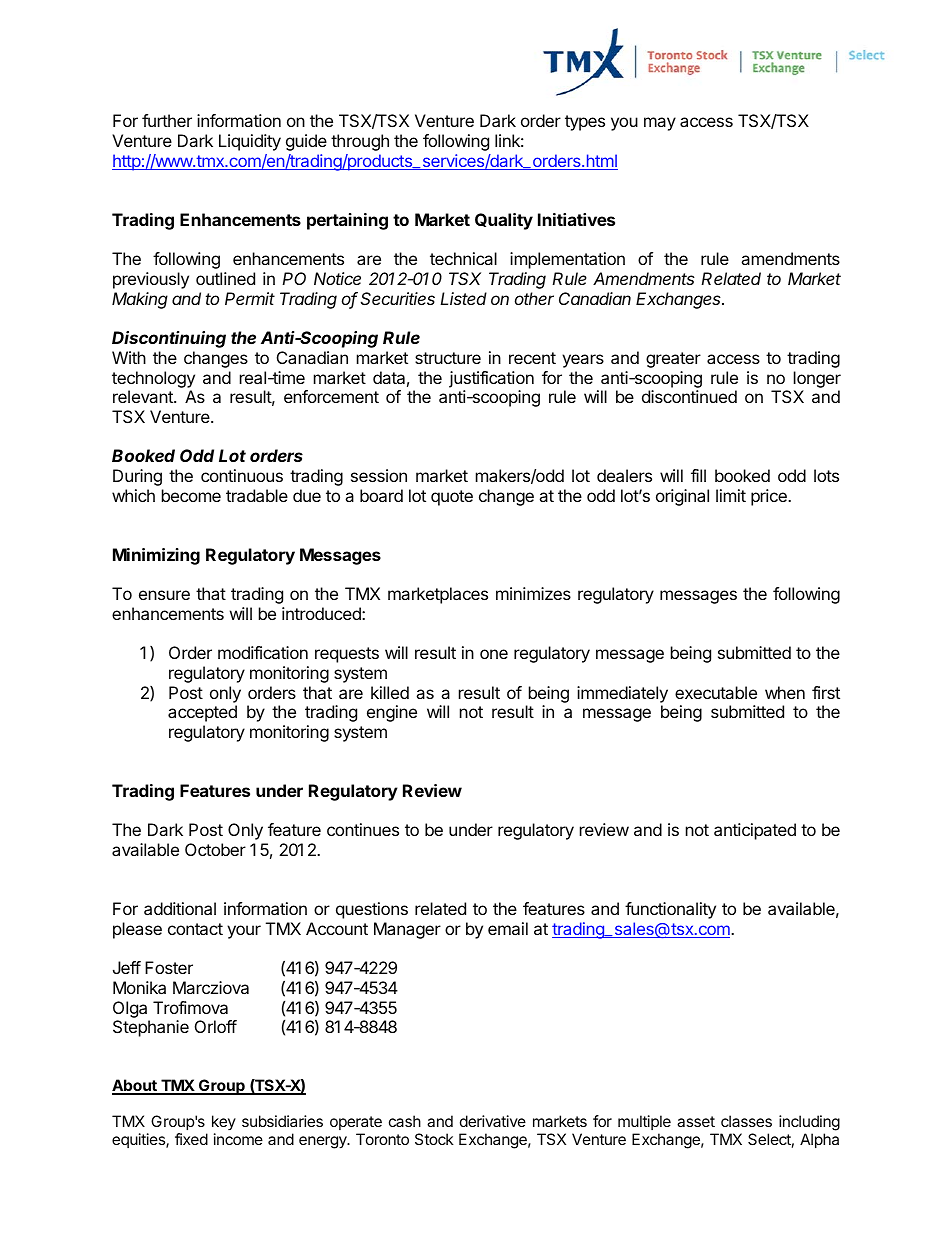  Describe the element at coordinates (504, 221) in the screenshot. I see `Quality` at that location.
